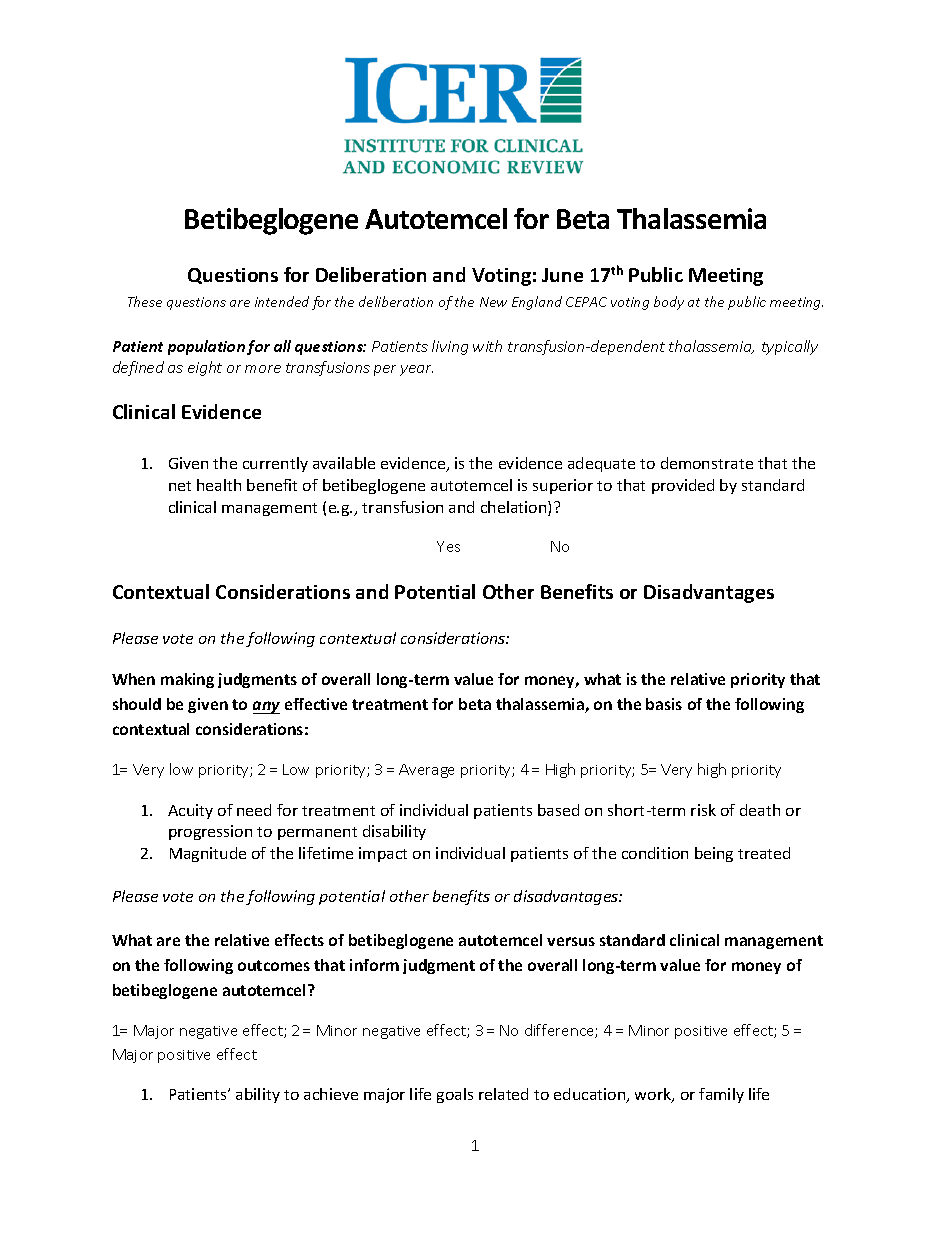 The image size is (952, 1233). What do you see at coordinates (219, 485) in the screenshot?
I see `health` at bounding box center [219, 485].
